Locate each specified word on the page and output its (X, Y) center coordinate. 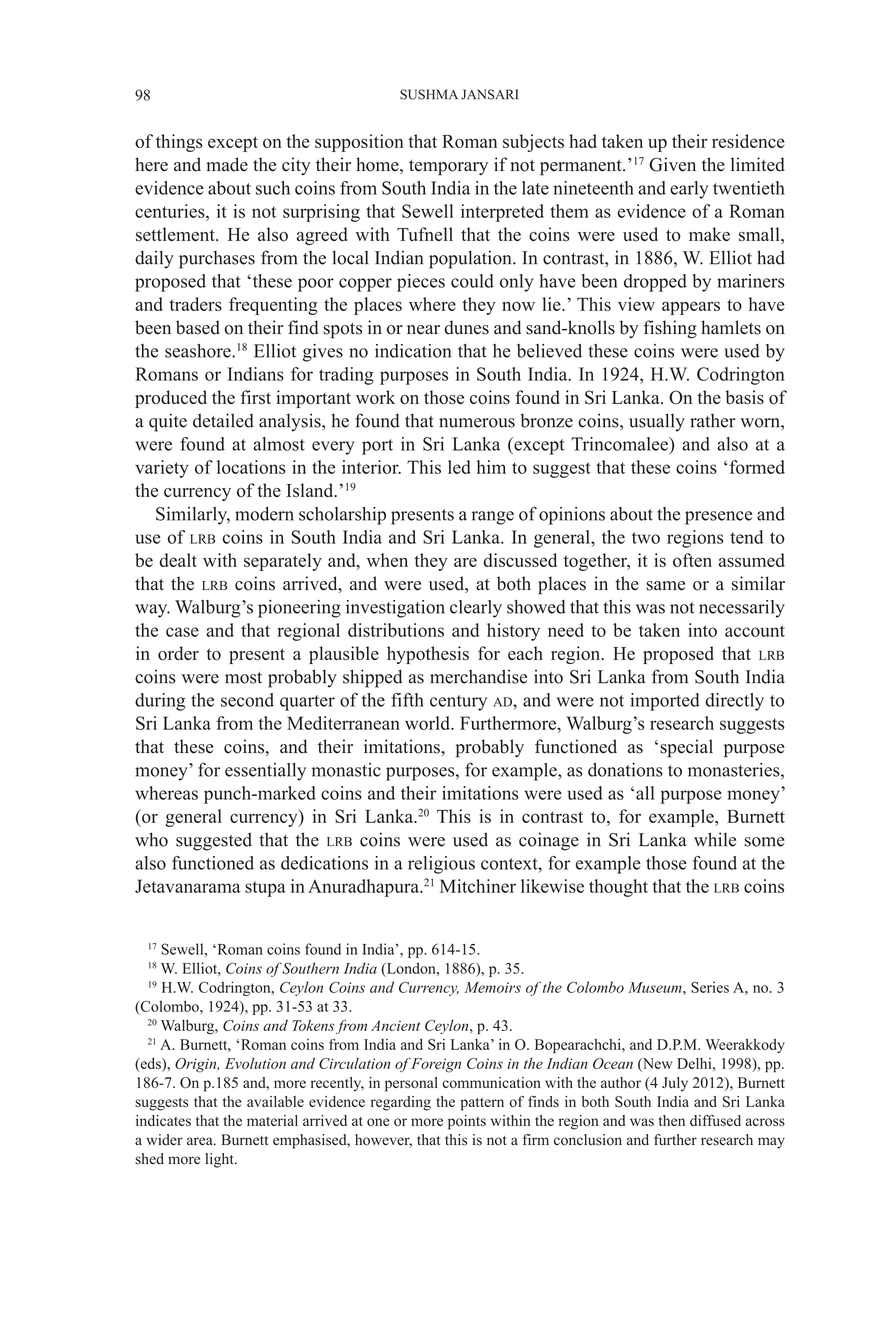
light (220, 1160)
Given (672, 164)
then (672, 1120)
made (227, 164)
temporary (448, 168)
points (467, 1122)
